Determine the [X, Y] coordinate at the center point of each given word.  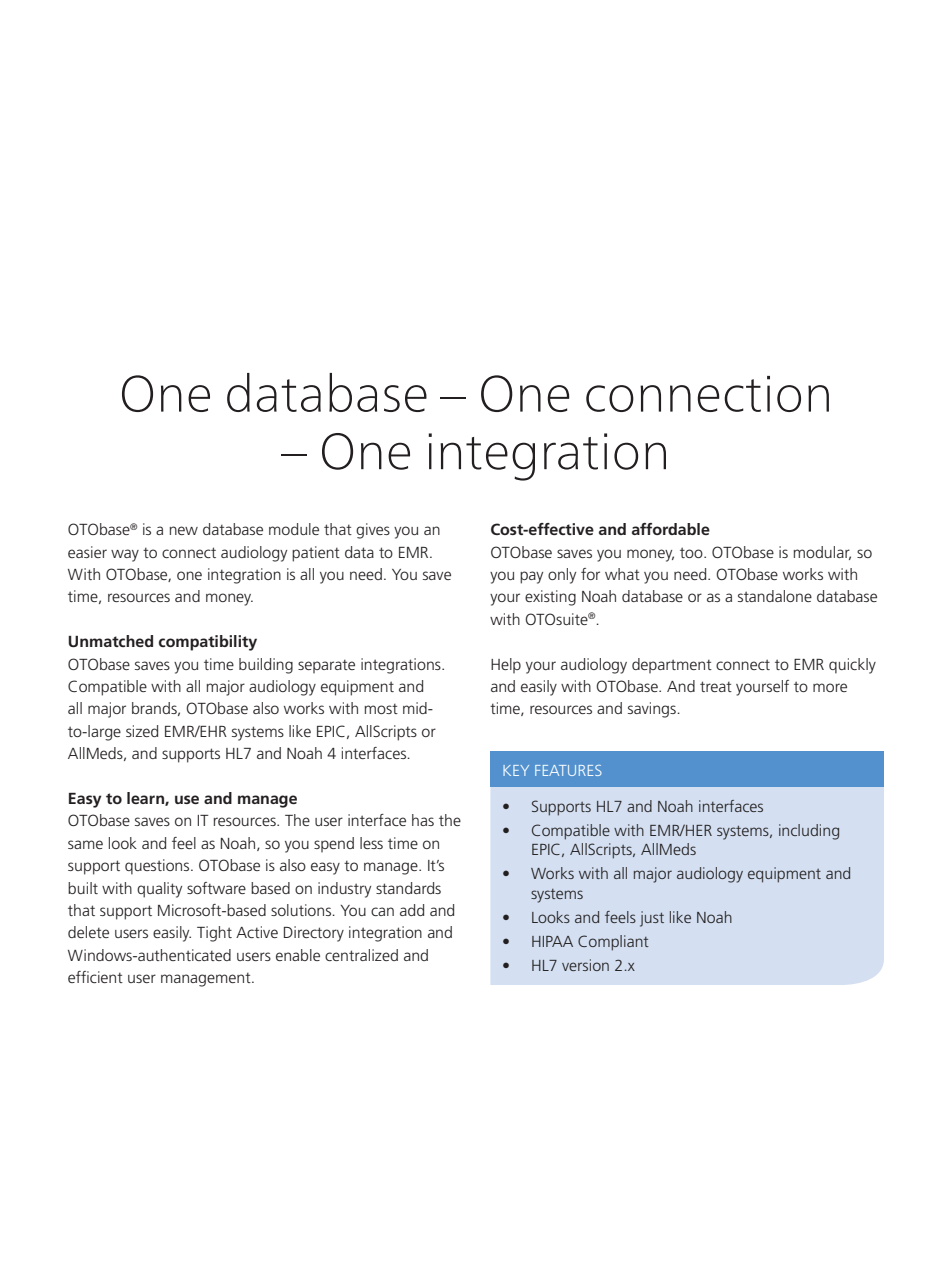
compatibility [208, 643]
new [183, 530]
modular [822, 553]
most [381, 709]
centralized [361, 955]
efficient [95, 977]
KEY [516, 770]
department [672, 665]
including [809, 832]
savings [653, 710]
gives [373, 531]
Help [506, 665]
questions [158, 867]
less [371, 843]
